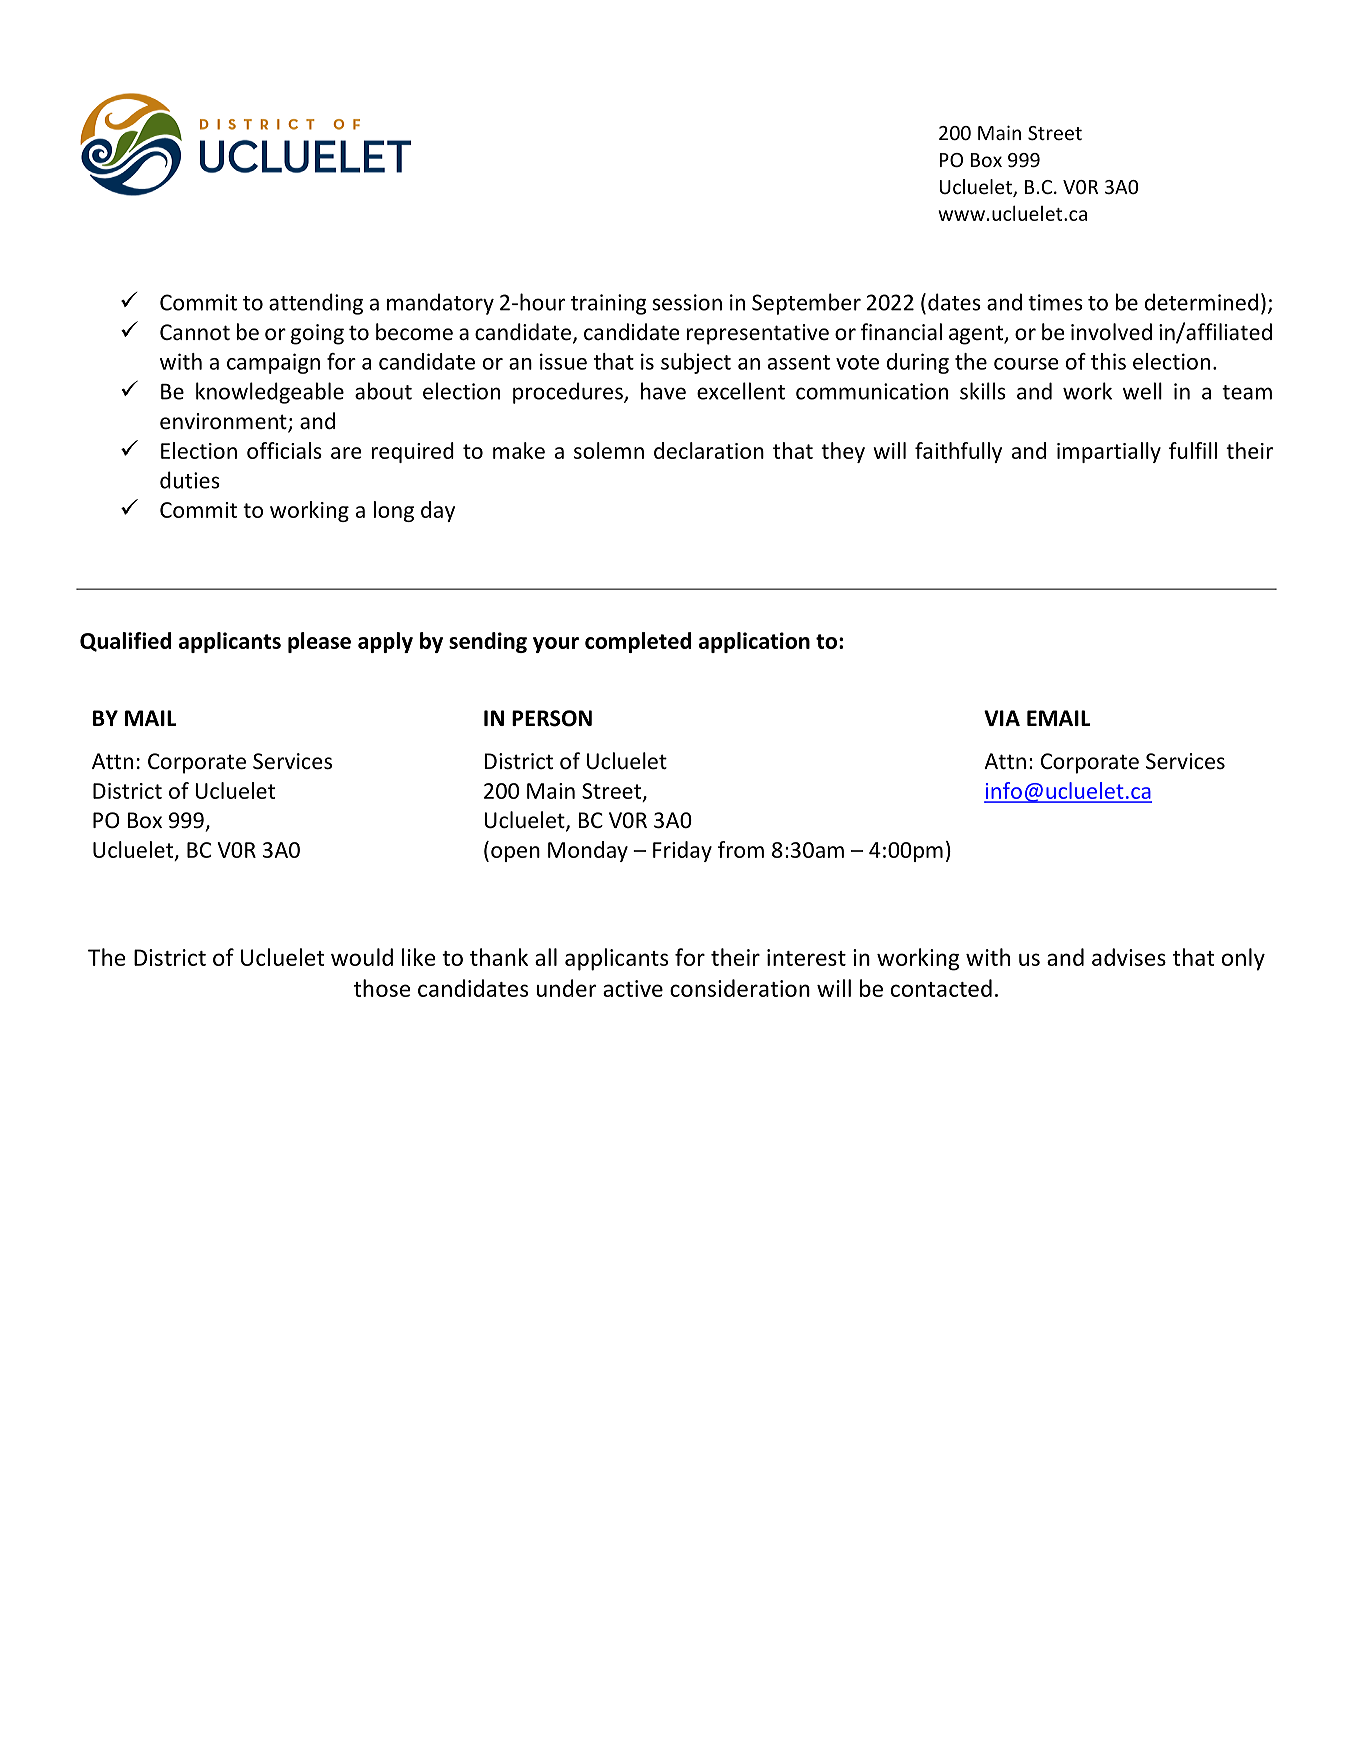 This document has width=1353, height=1750. What do you see at coordinates (1129, 957) in the document?
I see `advises` at bounding box center [1129, 957].
